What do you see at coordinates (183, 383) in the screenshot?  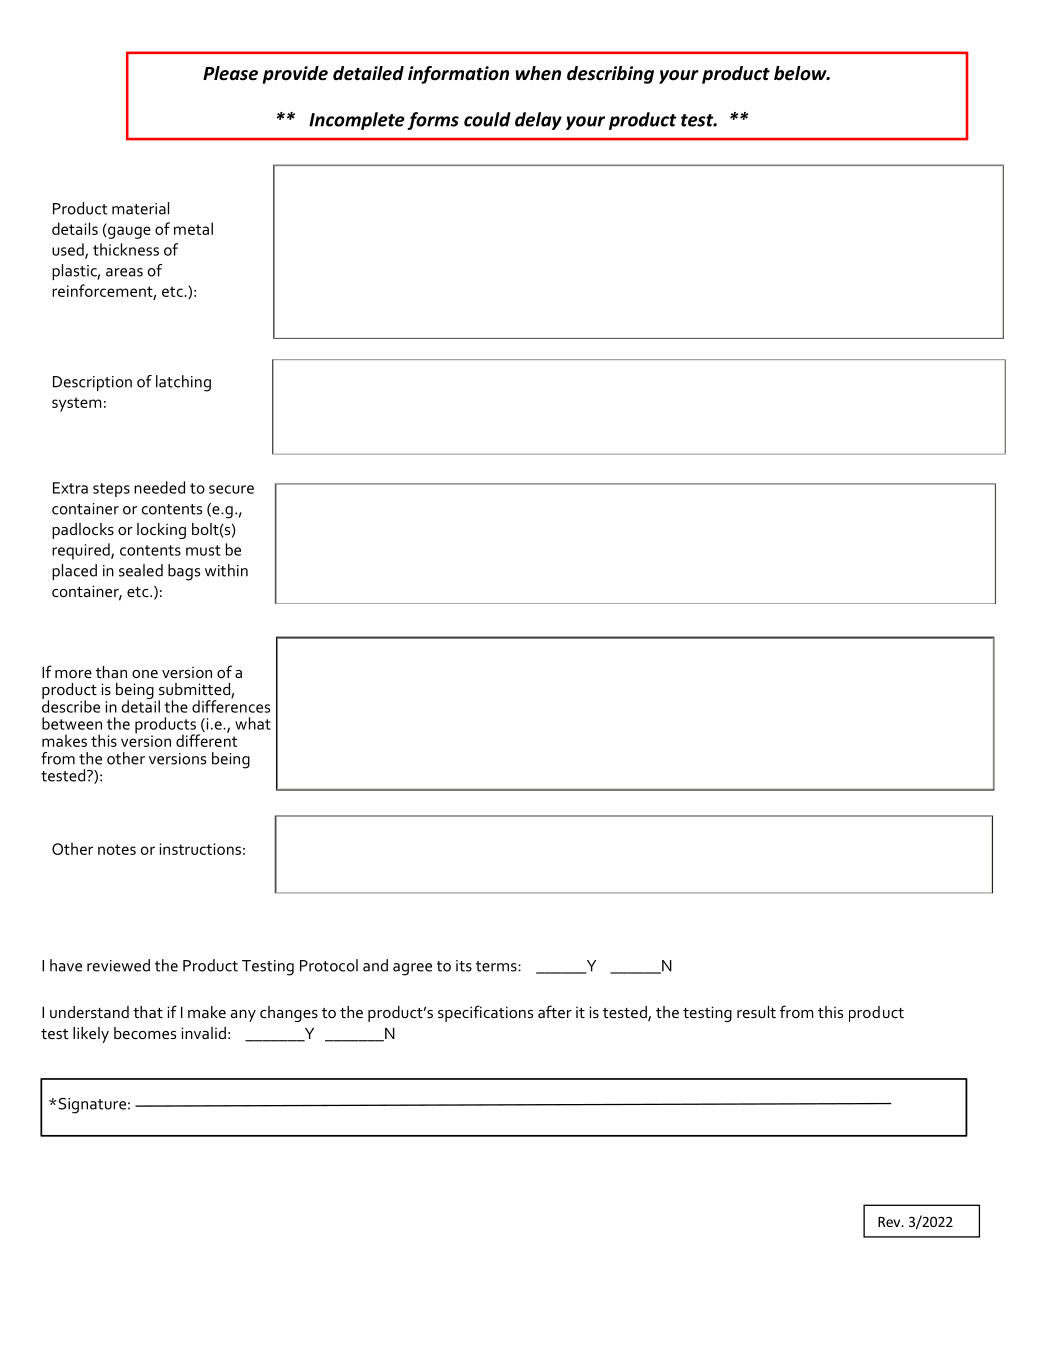 I see `latching` at bounding box center [183, 383].
